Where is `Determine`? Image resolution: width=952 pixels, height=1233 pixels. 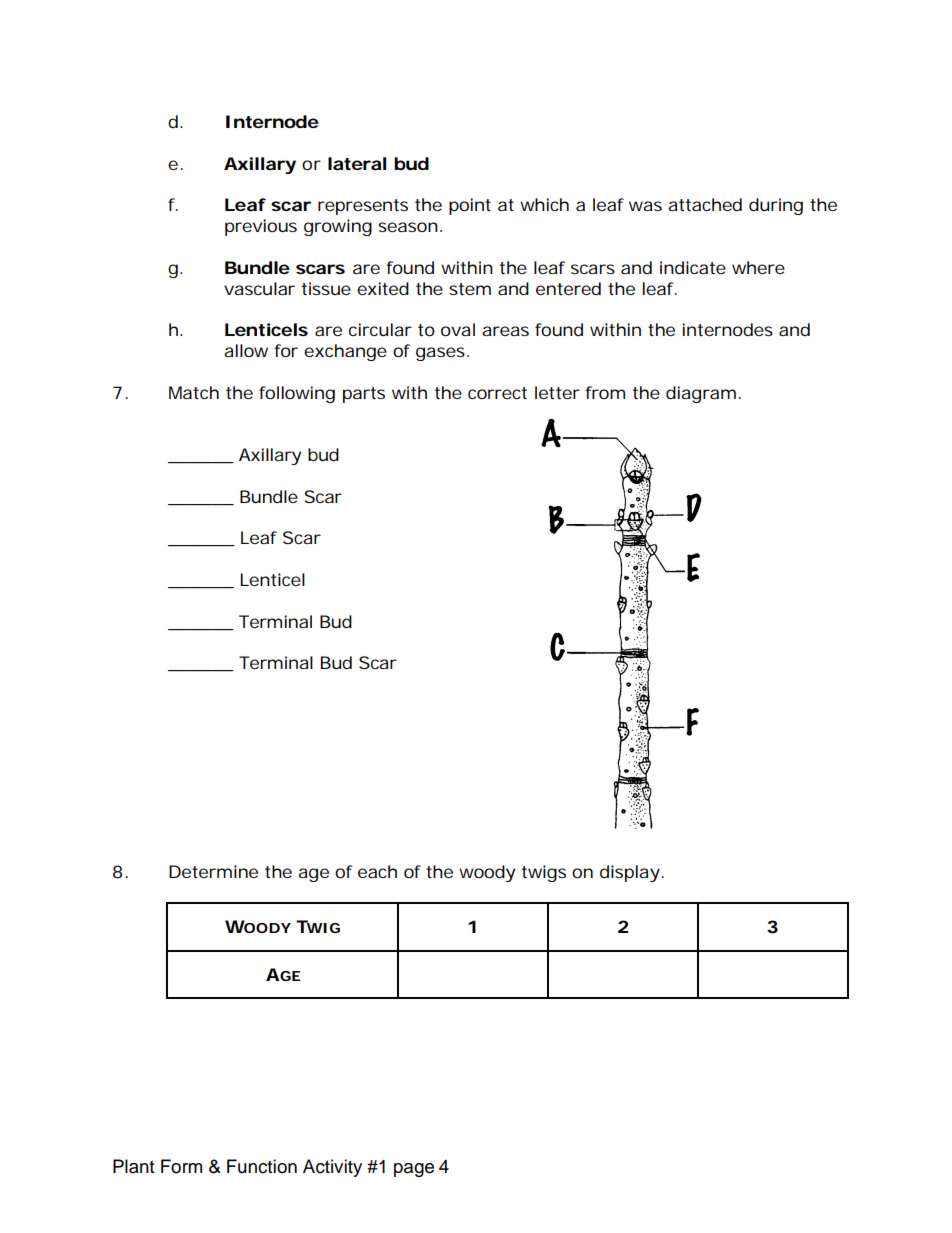 Determine is located at coordinates (213, 871).
